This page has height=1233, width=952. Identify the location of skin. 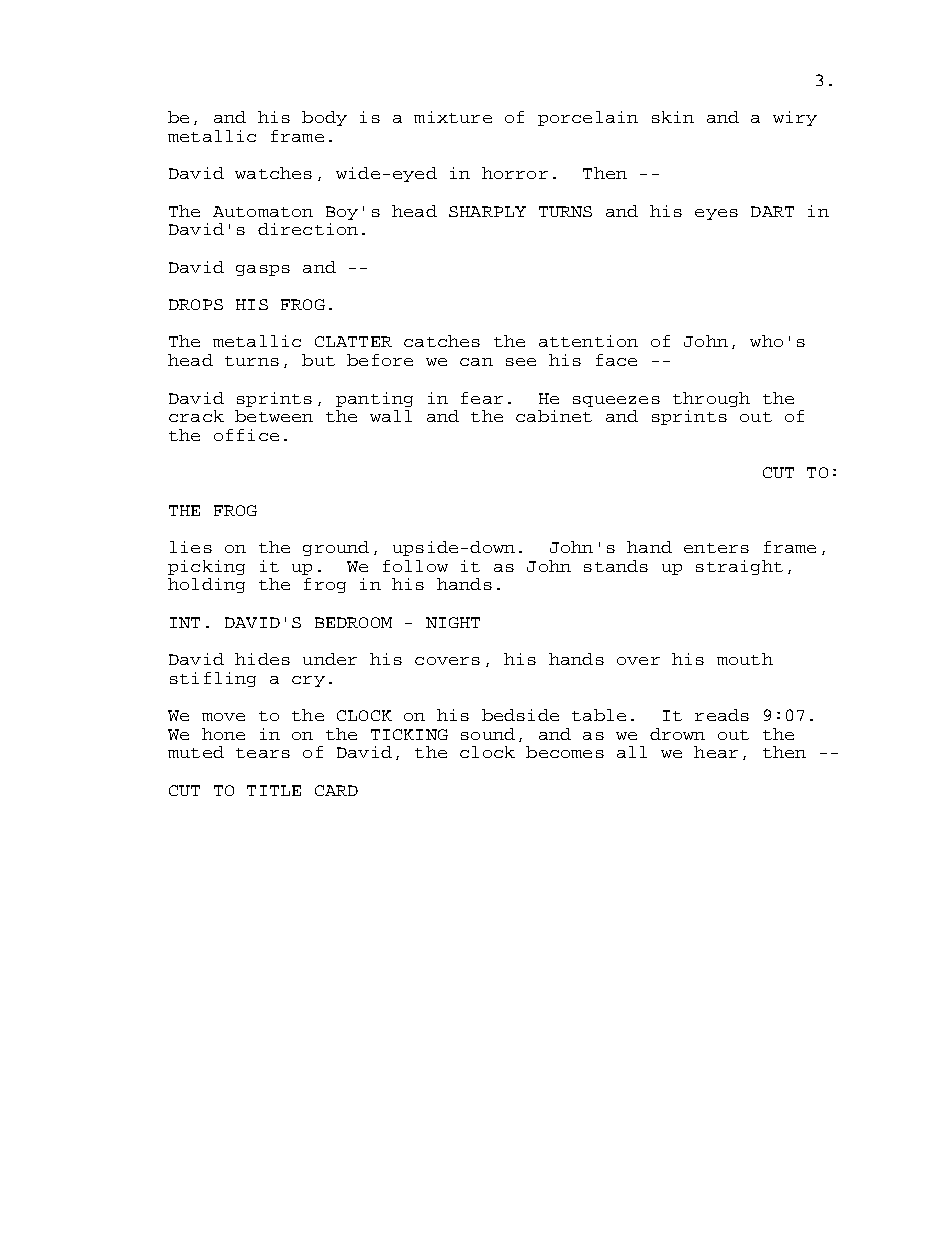
(673, 117).
